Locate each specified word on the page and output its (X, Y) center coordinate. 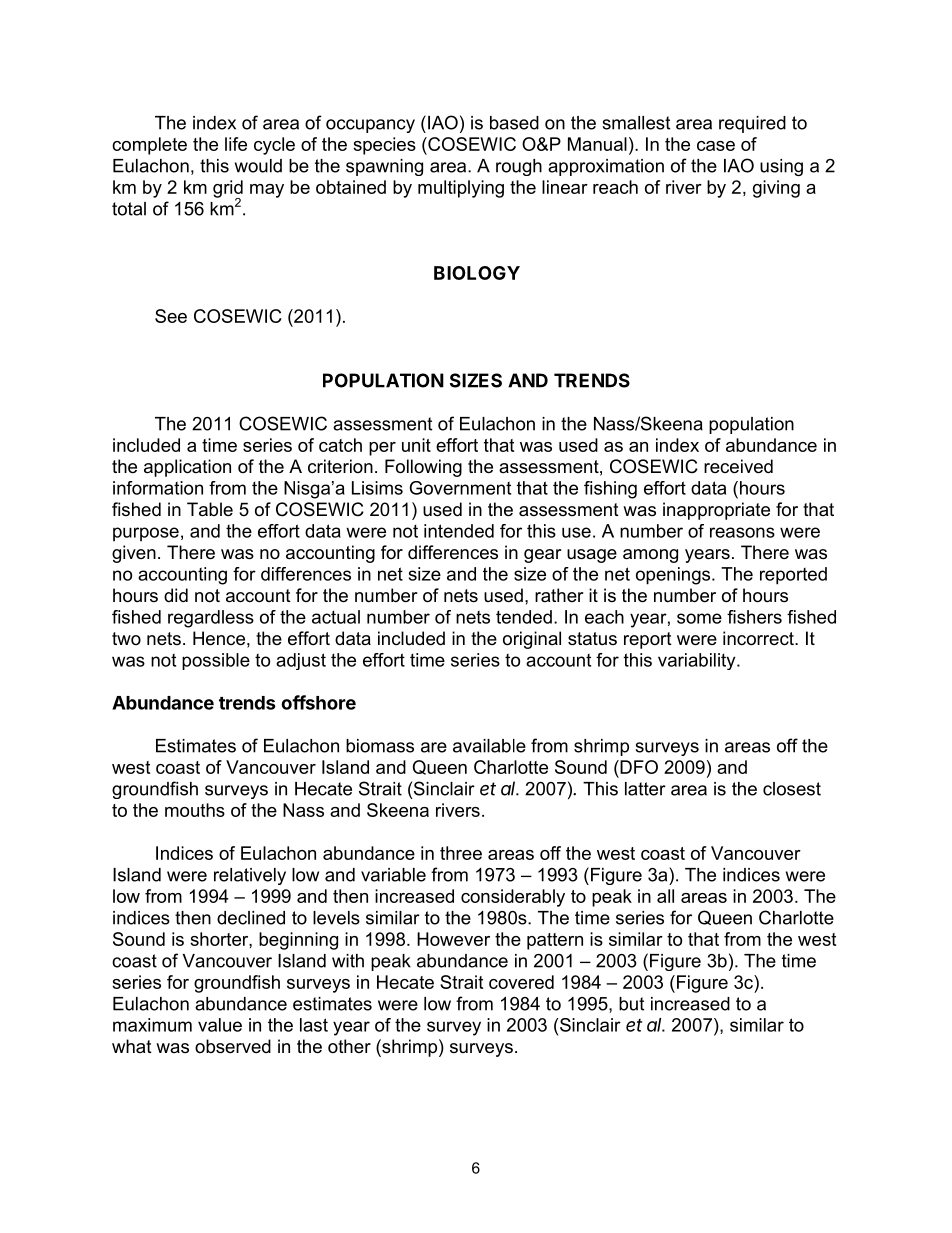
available (489, 746)
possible (216, 661)
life (236, 144)
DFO (638, 767)
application (187, 468)
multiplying (461, 189)
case (716, 146)
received (738, 466)
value (220, 1025)
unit (416, 445)
